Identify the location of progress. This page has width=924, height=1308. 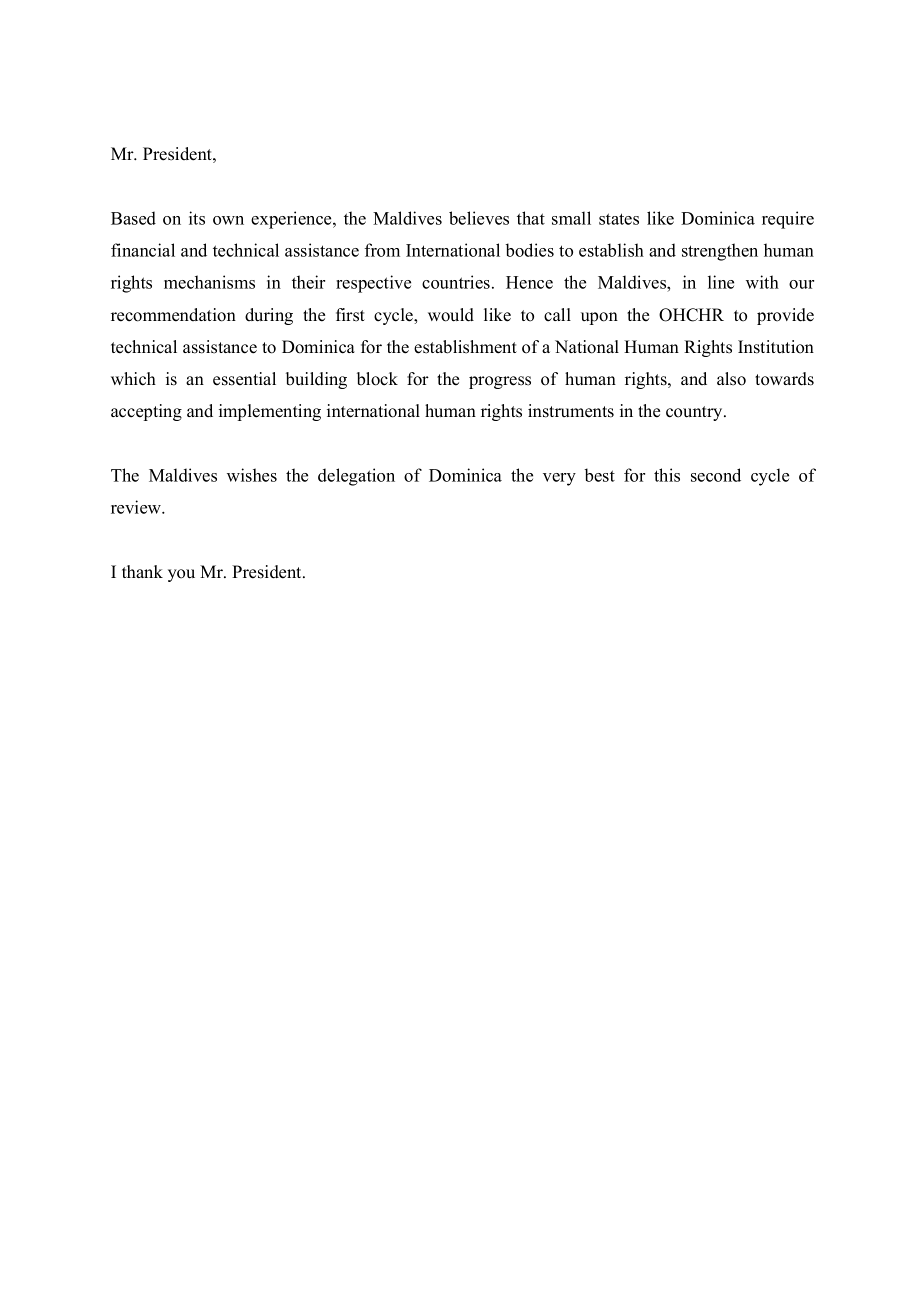
(500, 382).
